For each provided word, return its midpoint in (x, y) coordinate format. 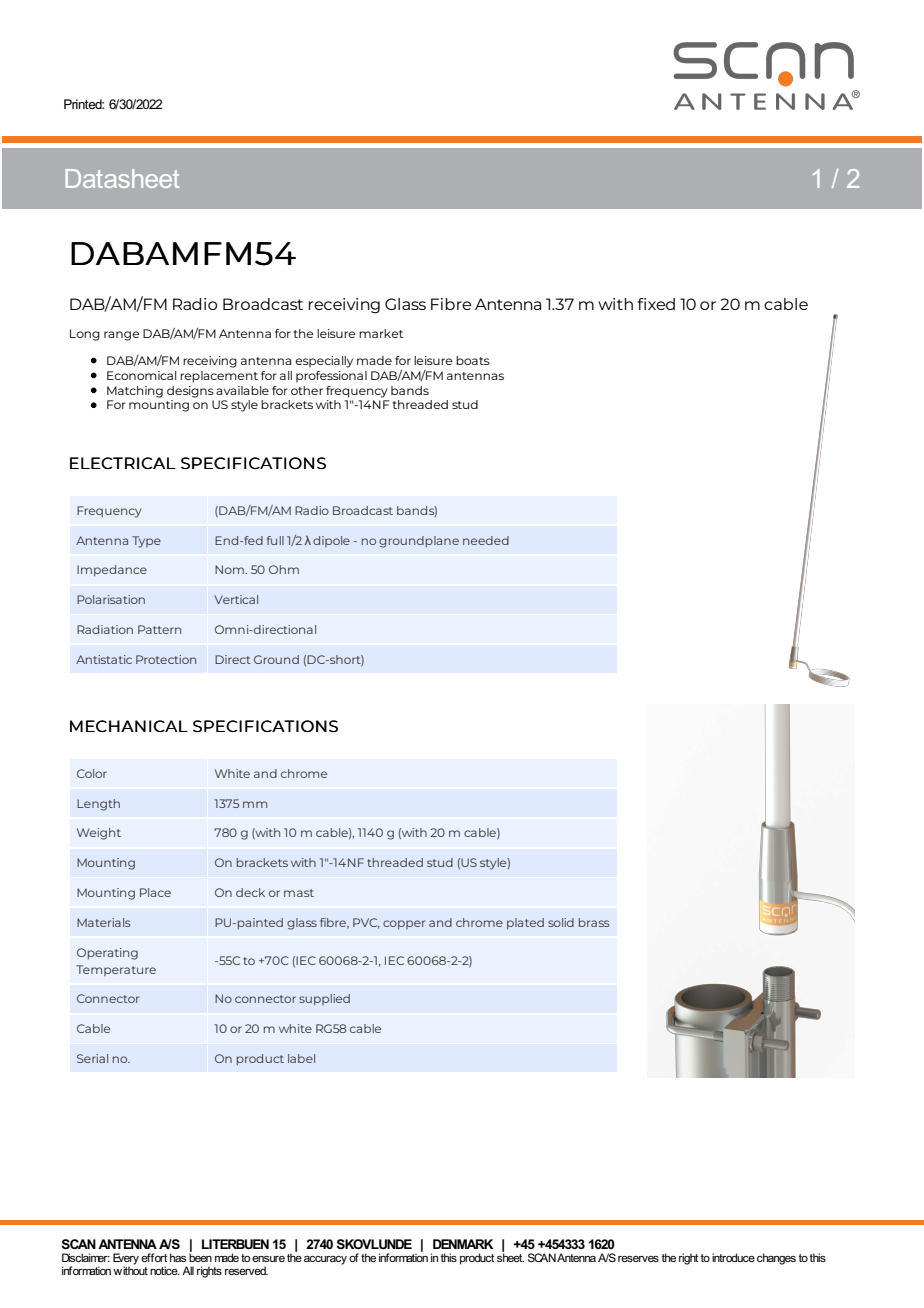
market (381, 333)
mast (299, 893)
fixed (656, 304)
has (178, 1257)
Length (98, 805)
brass (594, 922)
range (122, 336)
